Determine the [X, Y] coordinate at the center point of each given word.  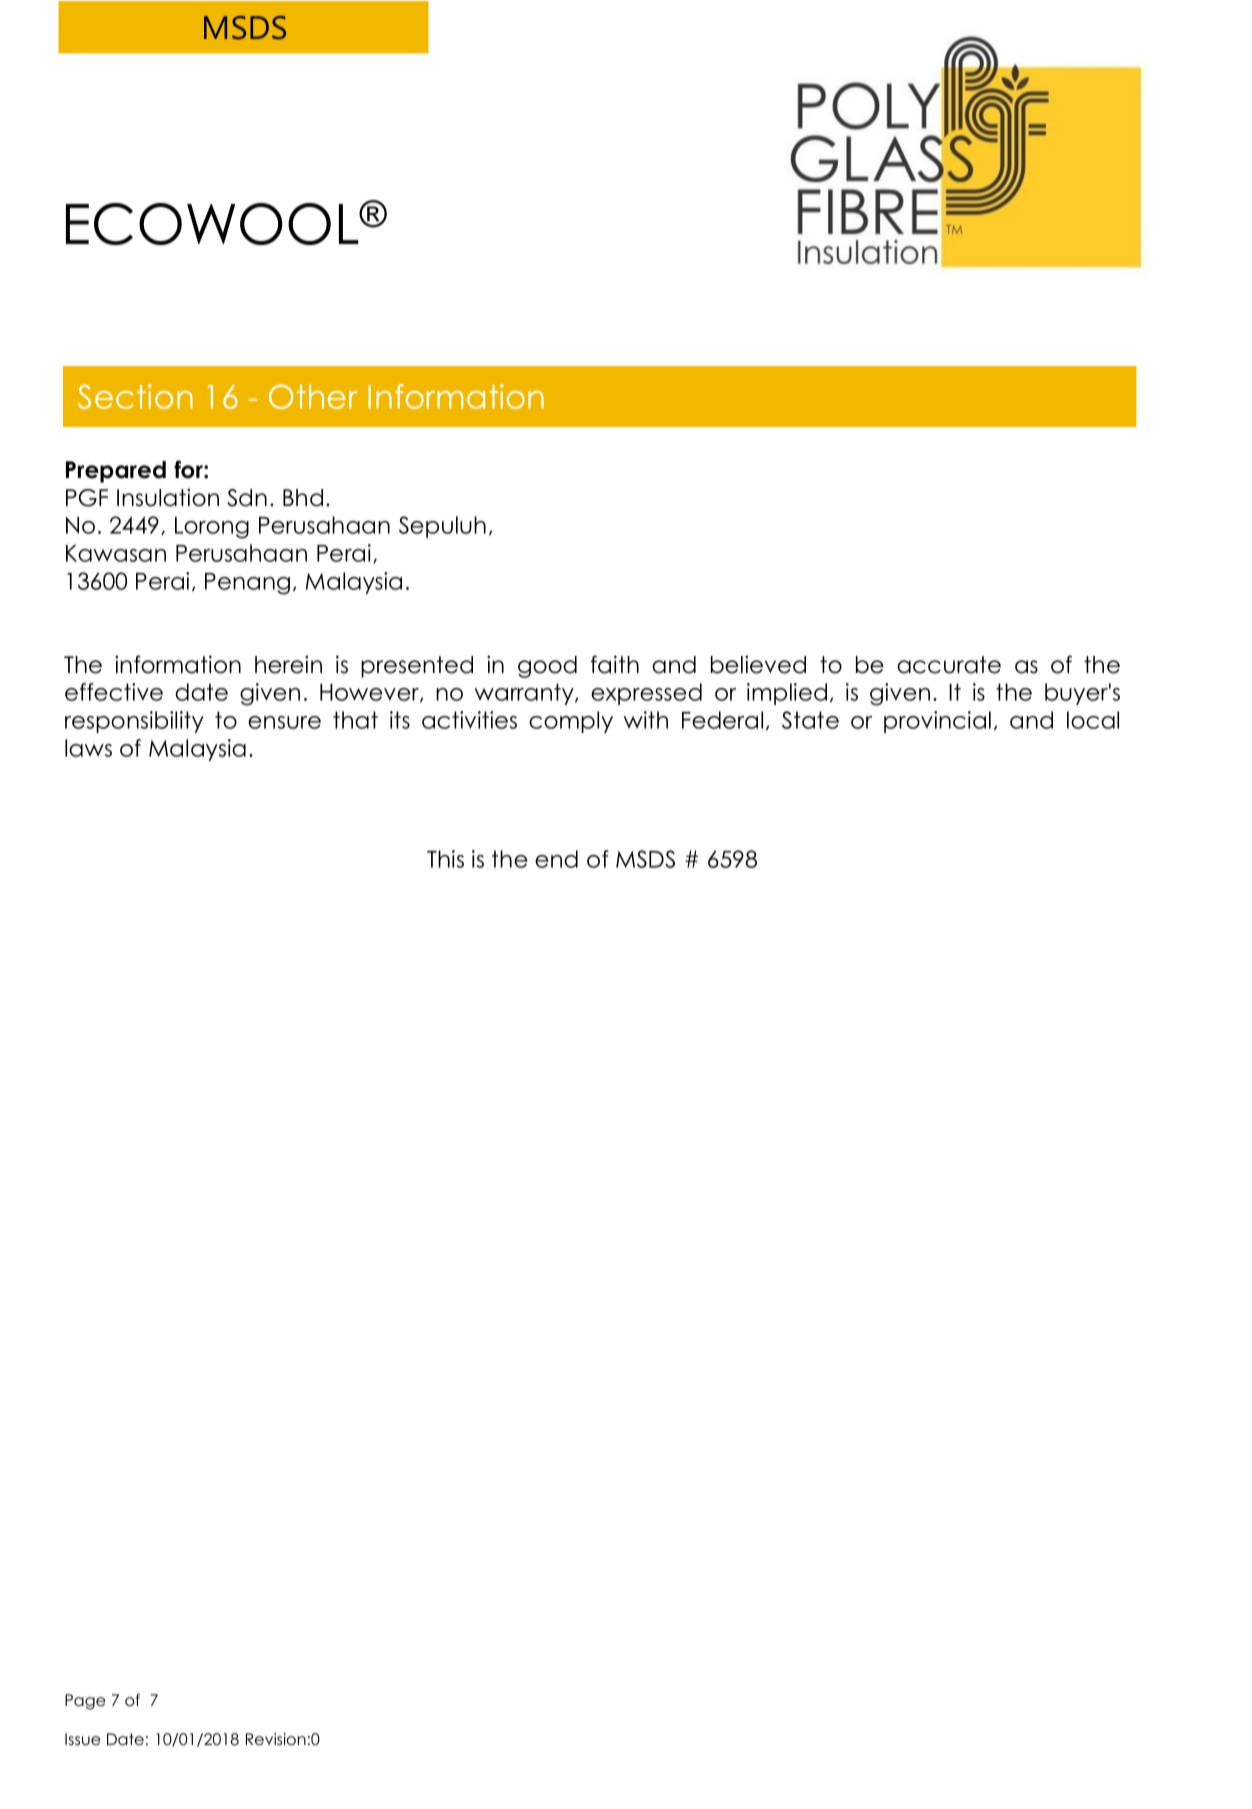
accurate [949, 665]
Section [135, 396]
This [445, 859]
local [1093, 720]
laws [88, 748]
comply [571, 722]
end [556, 859]
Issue [83, 1739]
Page [85, 1702]
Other [313, 396]
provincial [937, 722]
